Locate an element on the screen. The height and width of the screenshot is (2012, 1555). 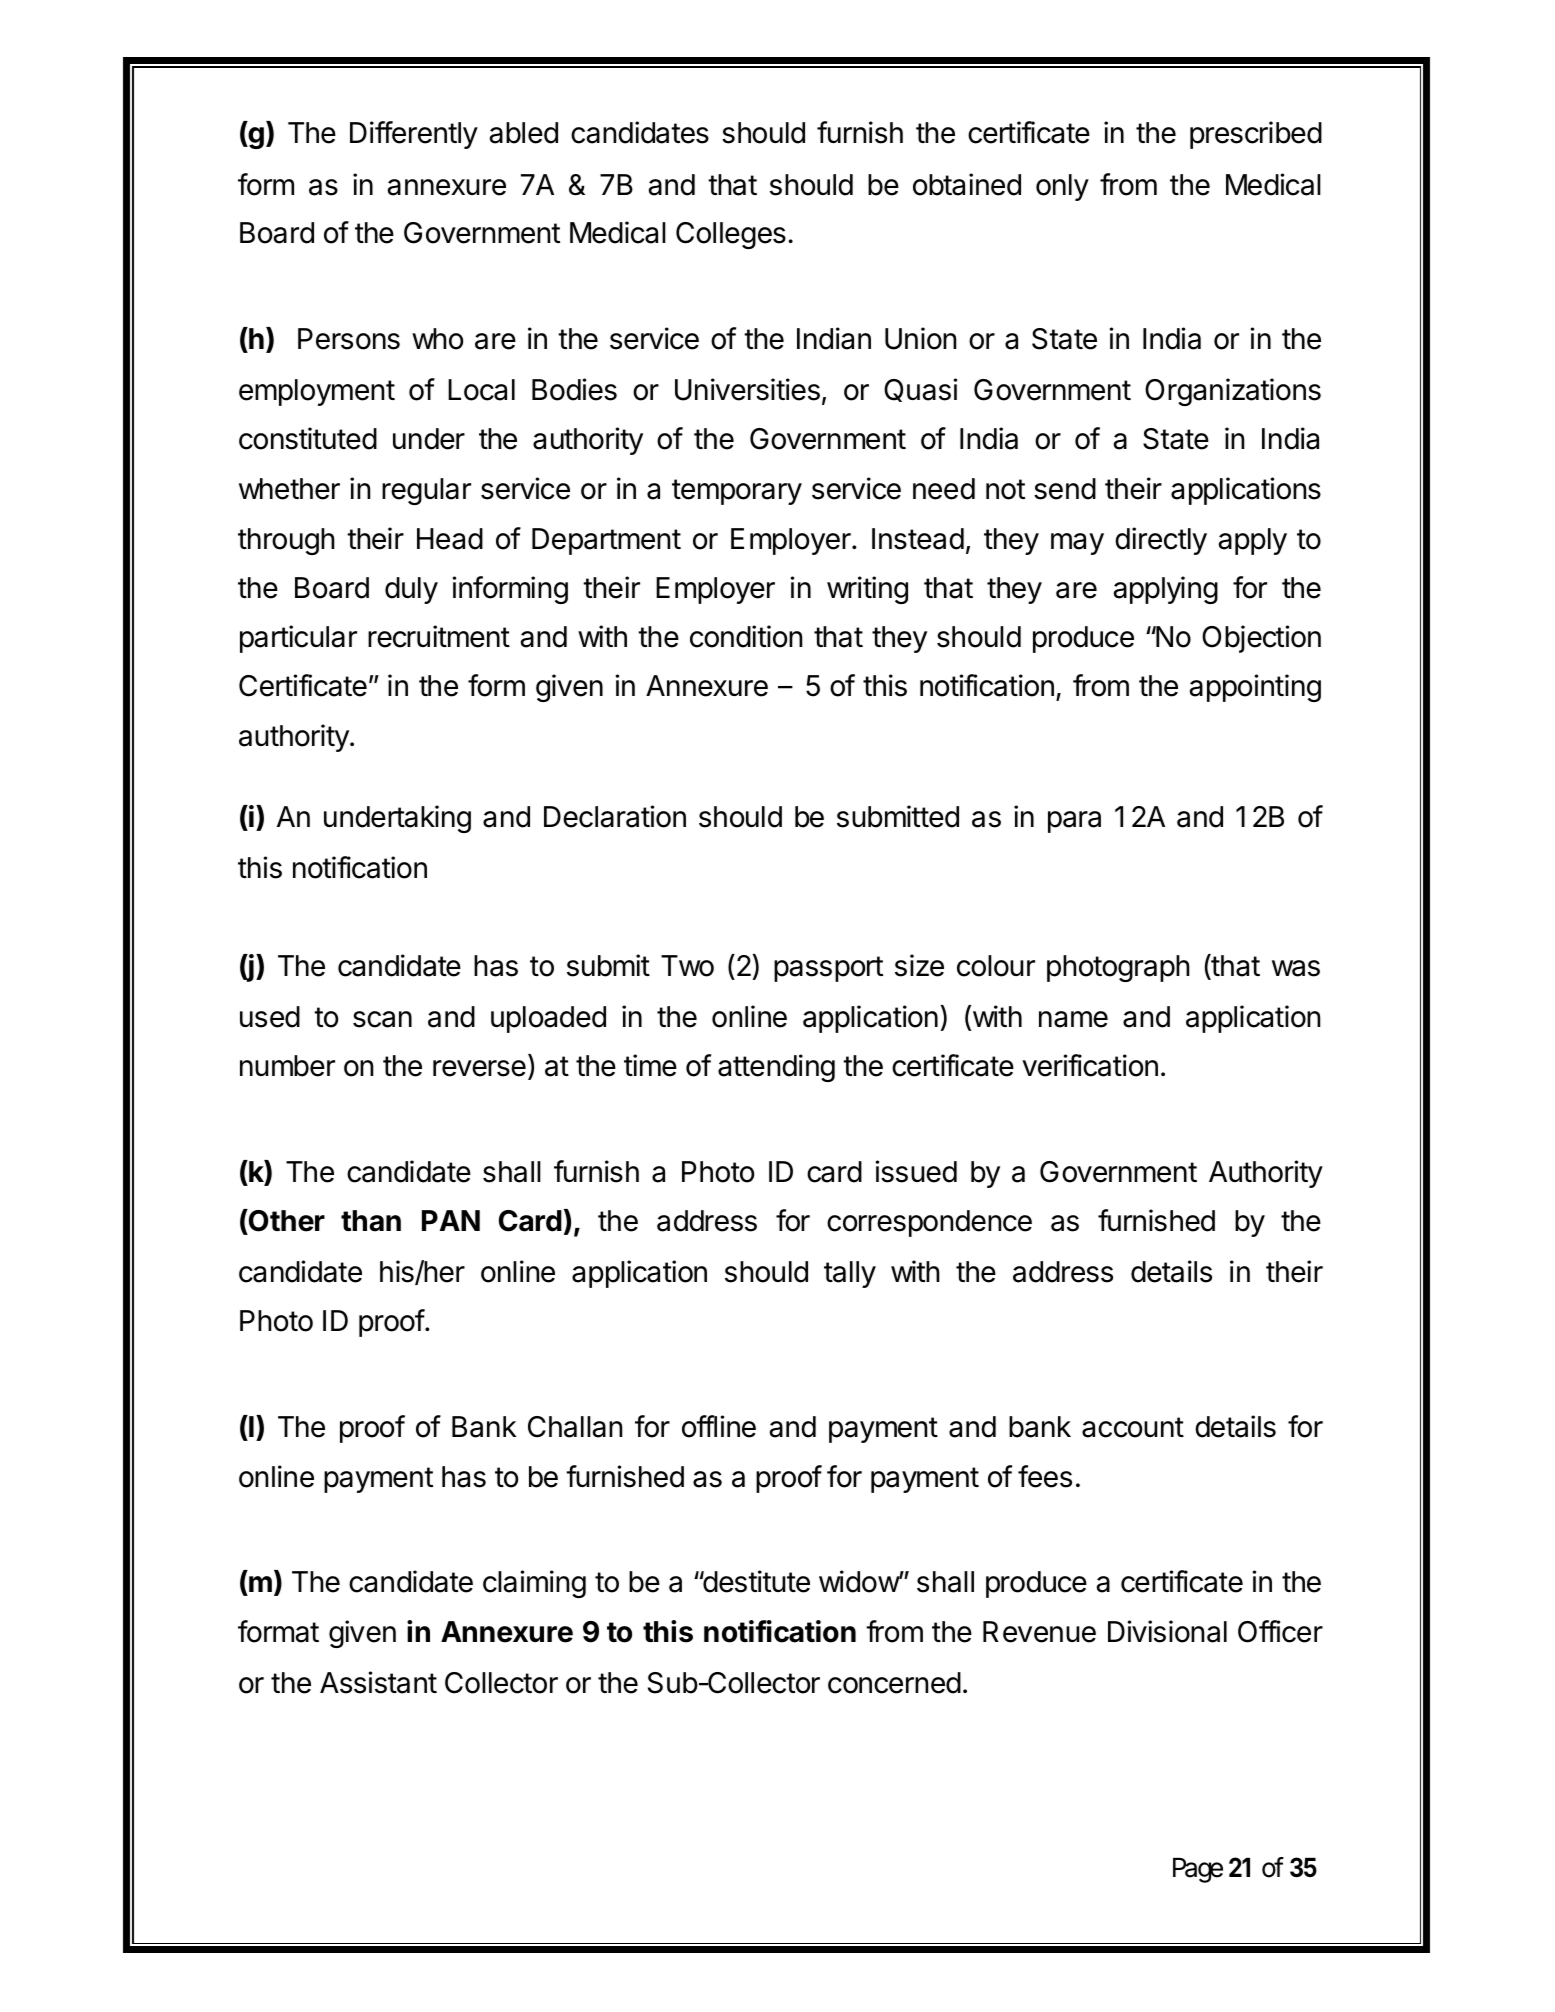
was is located at coordinates (1296, 968).
